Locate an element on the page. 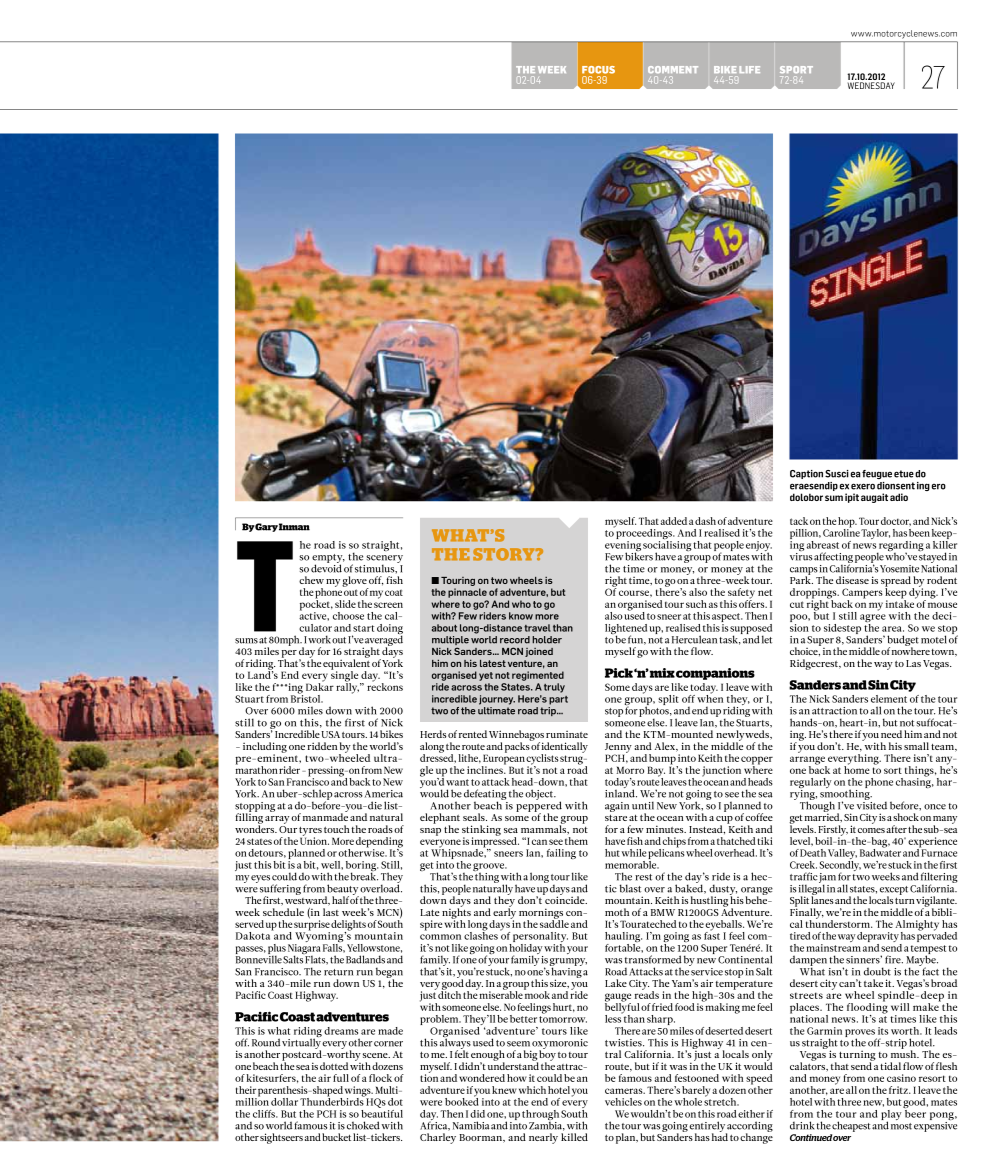 The image size is (1008, 1176). full is located at coordinates (341, 1078).
